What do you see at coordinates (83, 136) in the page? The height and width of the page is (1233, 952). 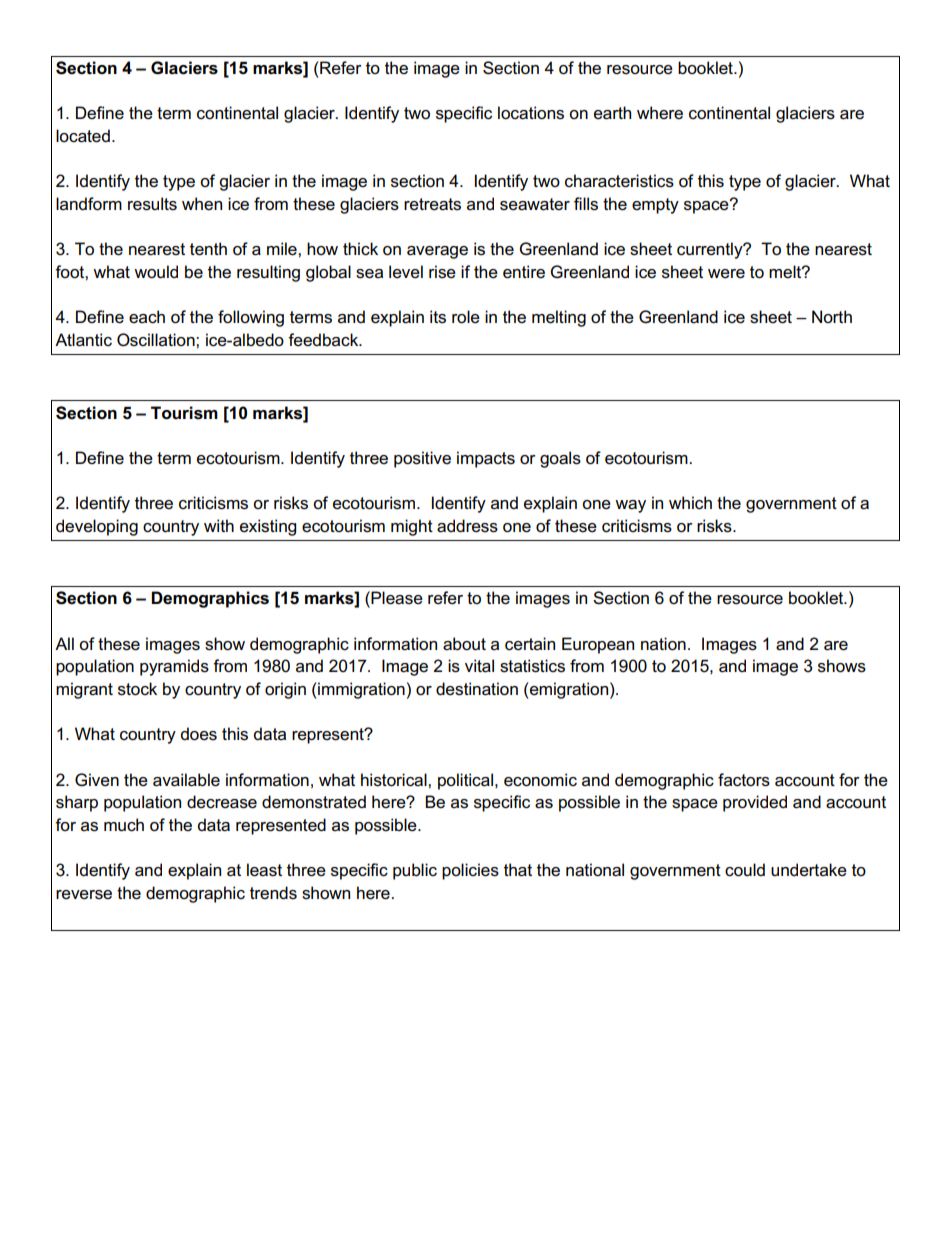 I see `located` at bounding box center [83, 136].
